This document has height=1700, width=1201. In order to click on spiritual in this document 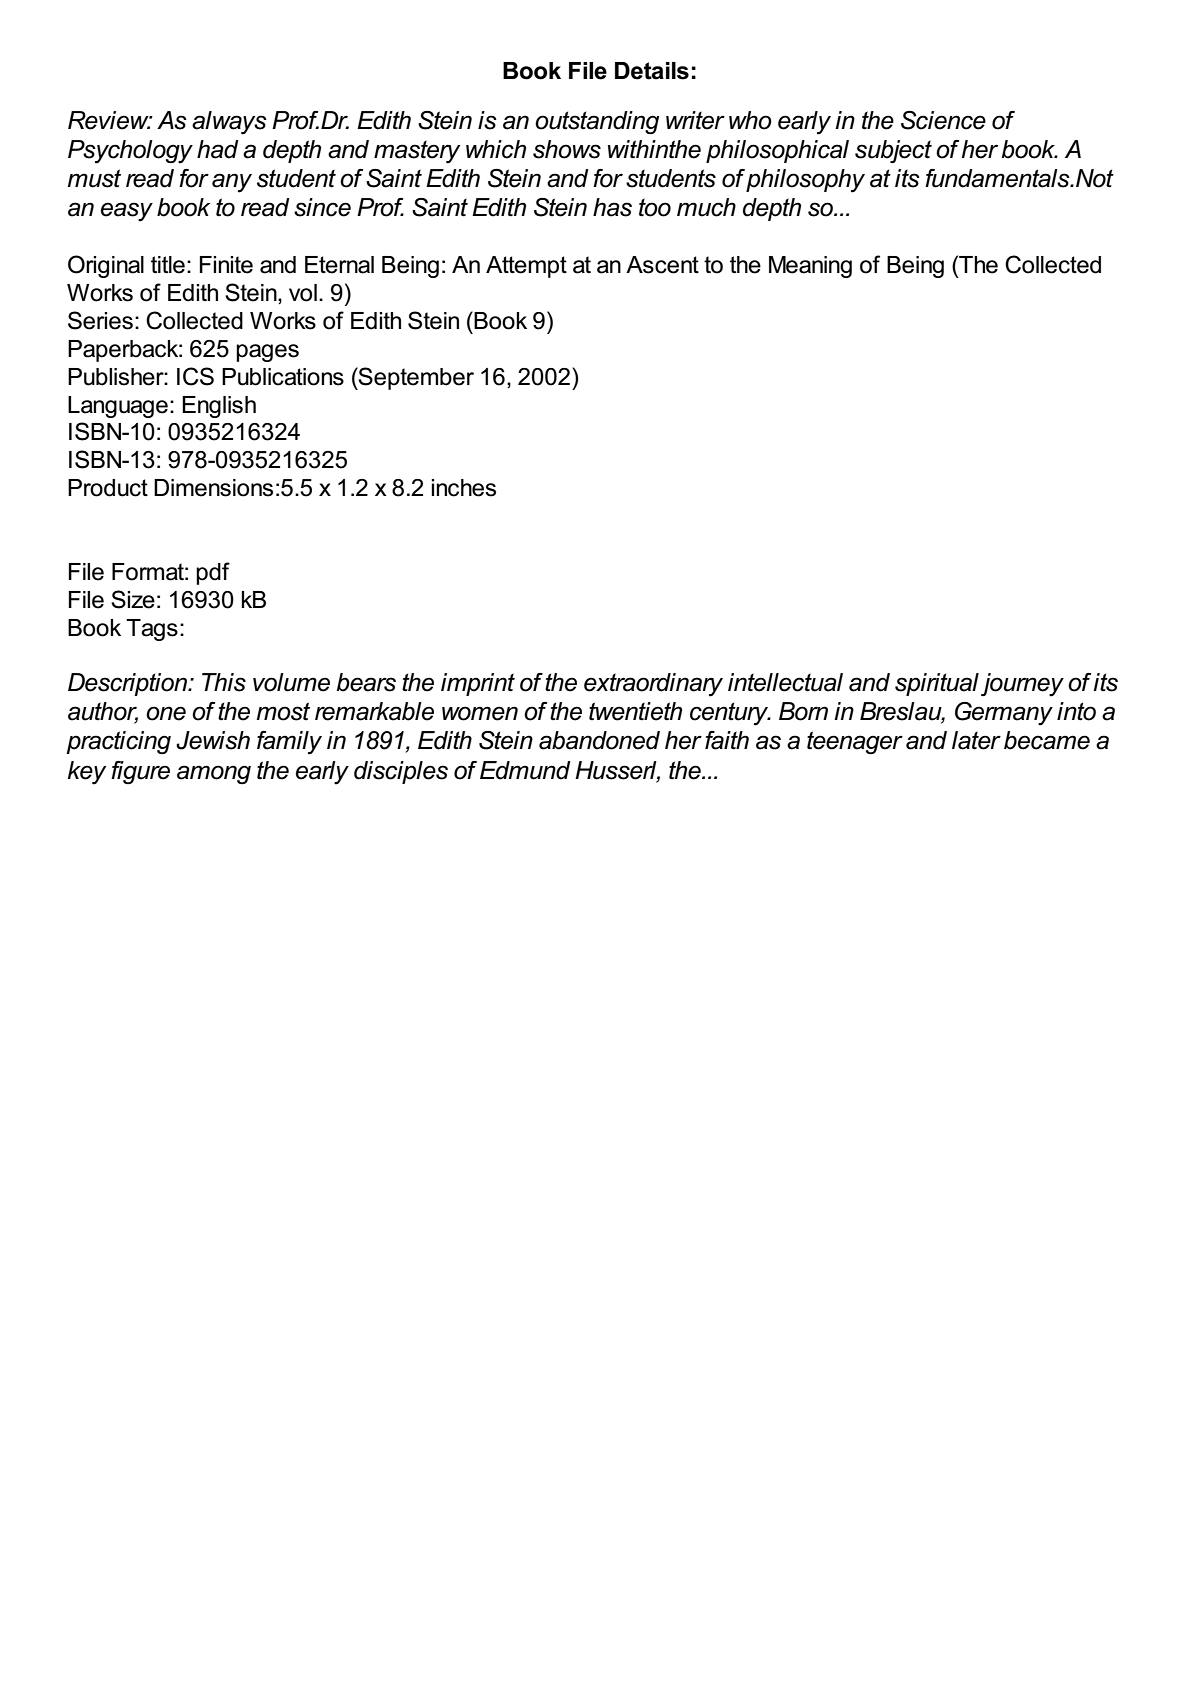, I will do `click(937, 684)`.
